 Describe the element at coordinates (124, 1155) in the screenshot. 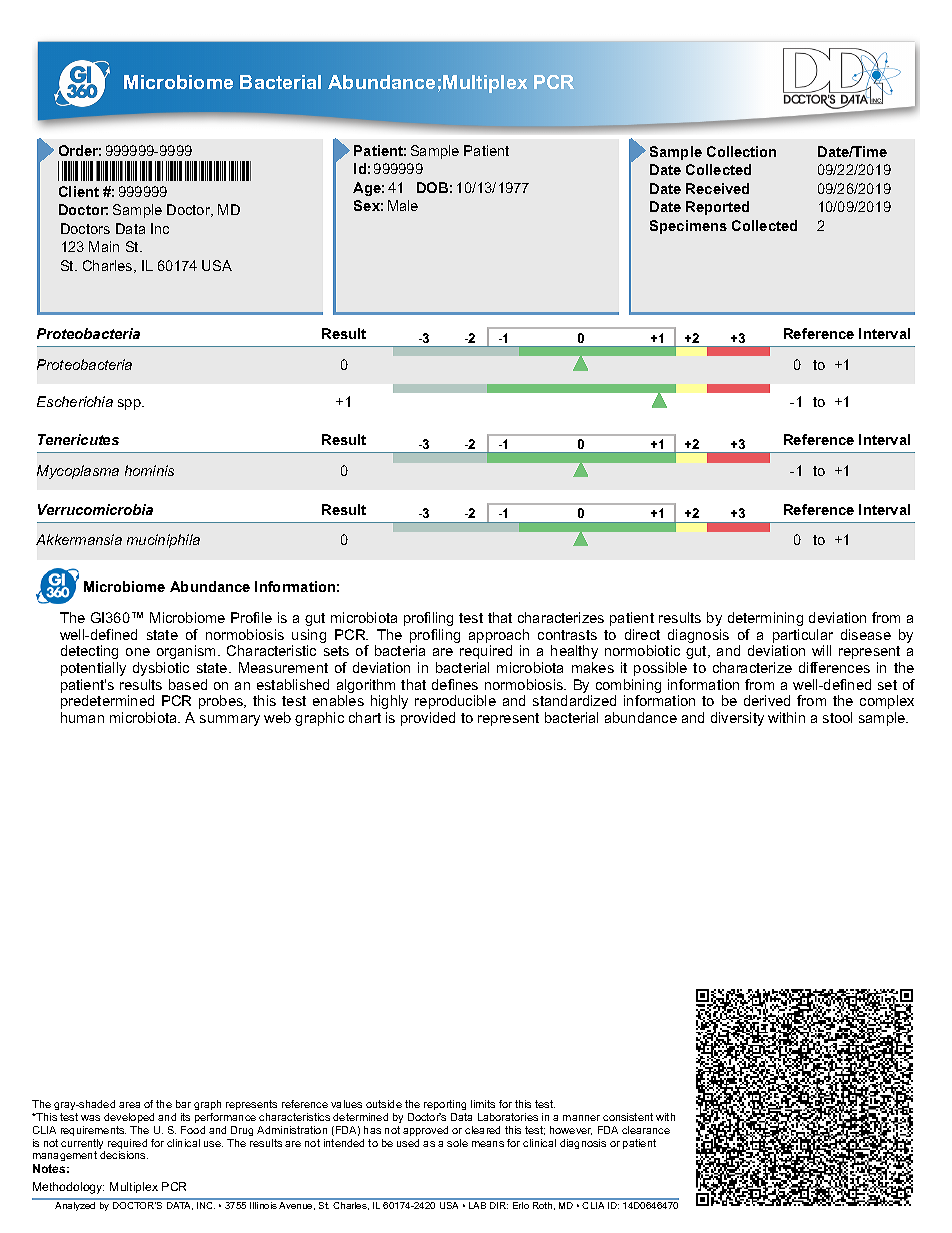

I see `decisions` at that location.
